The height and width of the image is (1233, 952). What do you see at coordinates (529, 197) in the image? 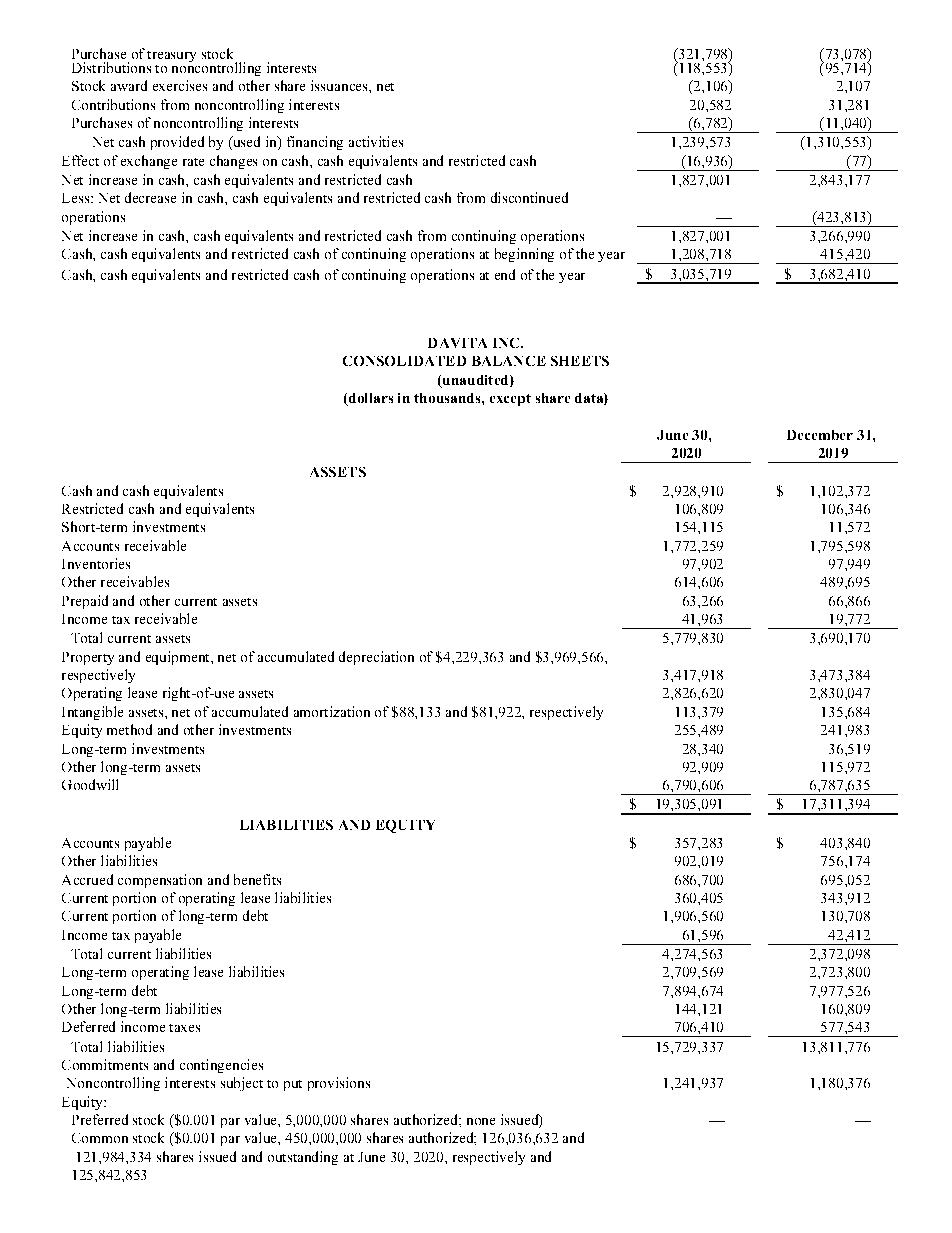
I see `discontinued` at bounding box center [529, 197].
